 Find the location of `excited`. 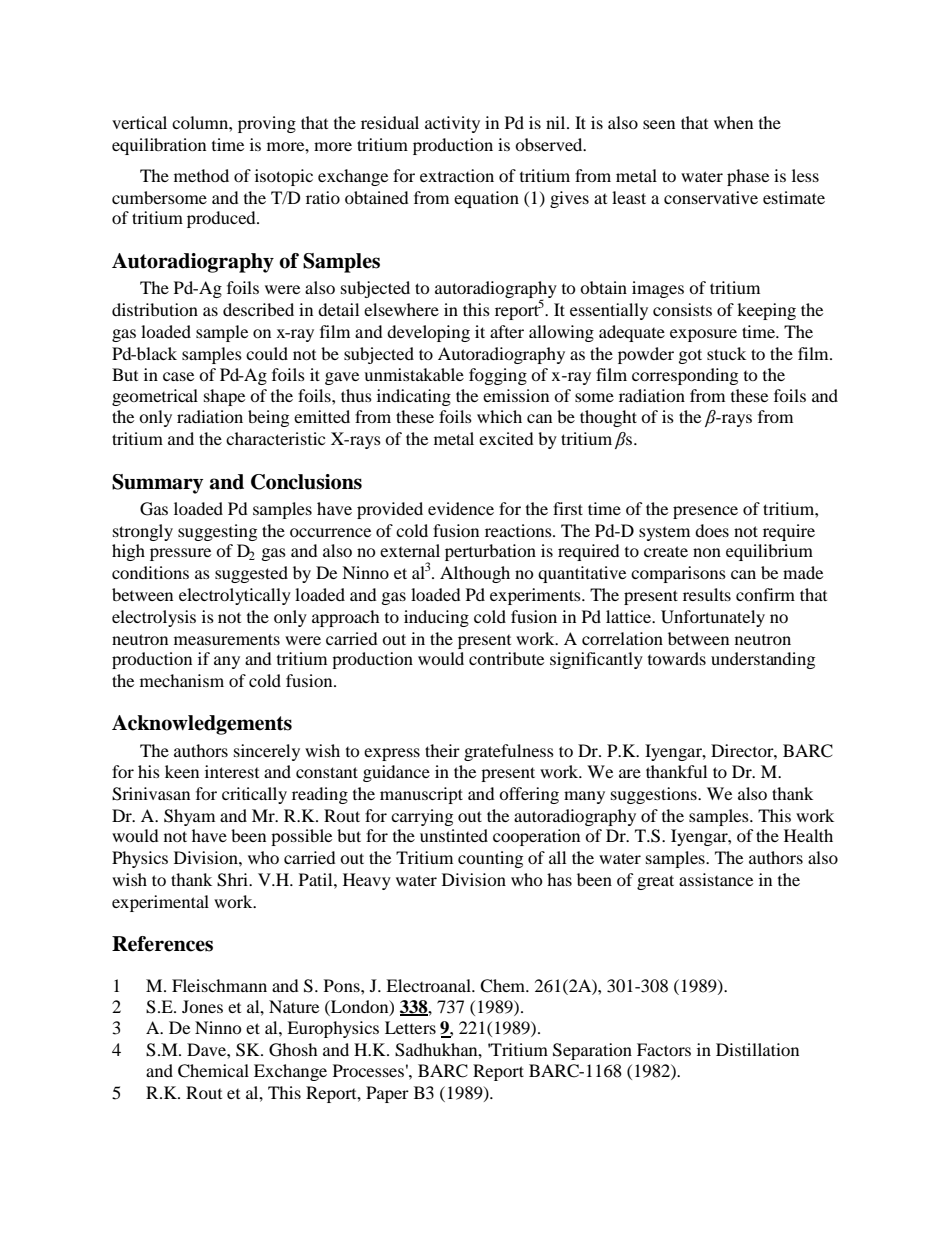

excited is located at coordinates (506, 438).
